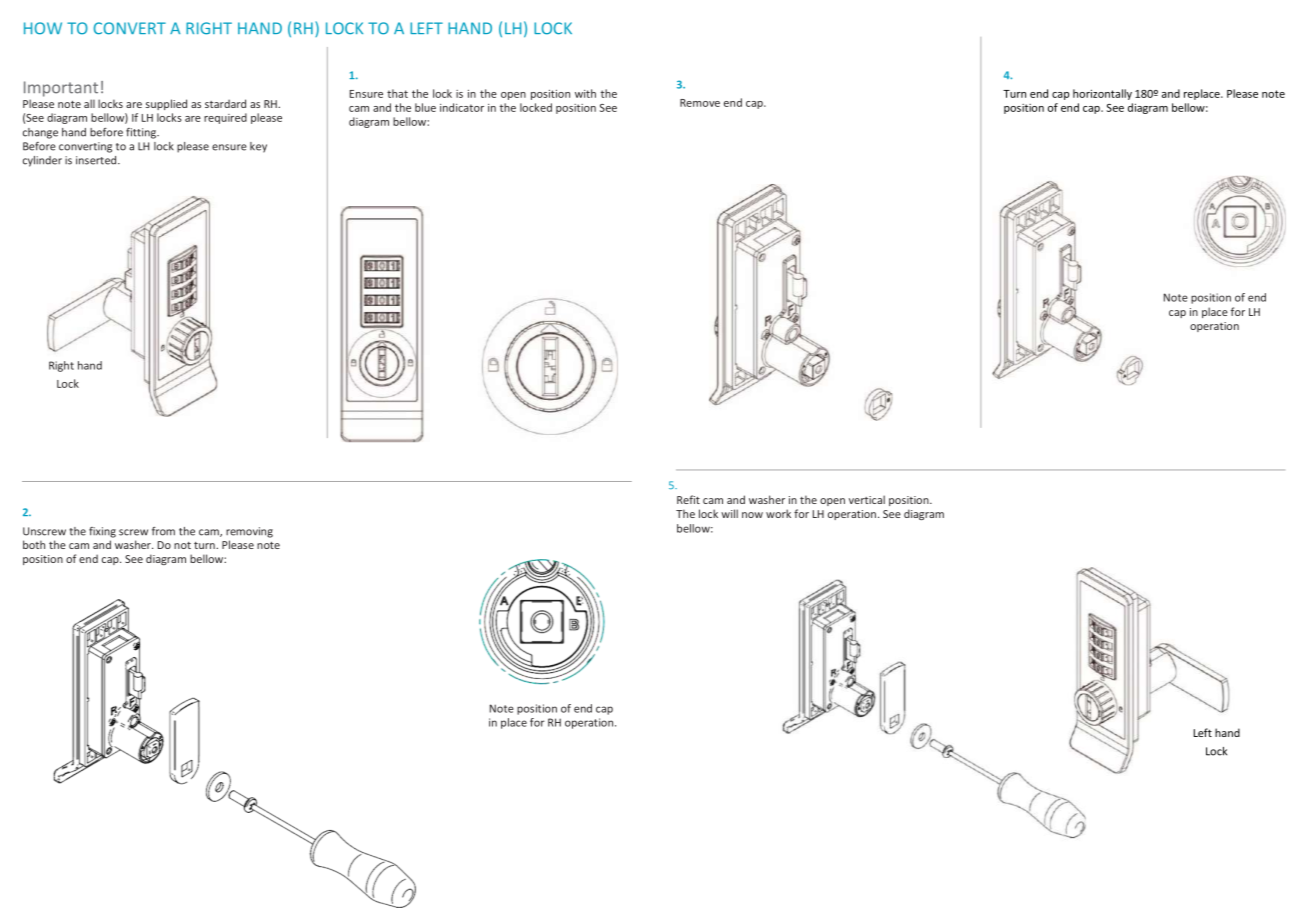 Image resolution: width=1308 pixels, height=924 pixels. I want to click on from, so click(163, 531).
